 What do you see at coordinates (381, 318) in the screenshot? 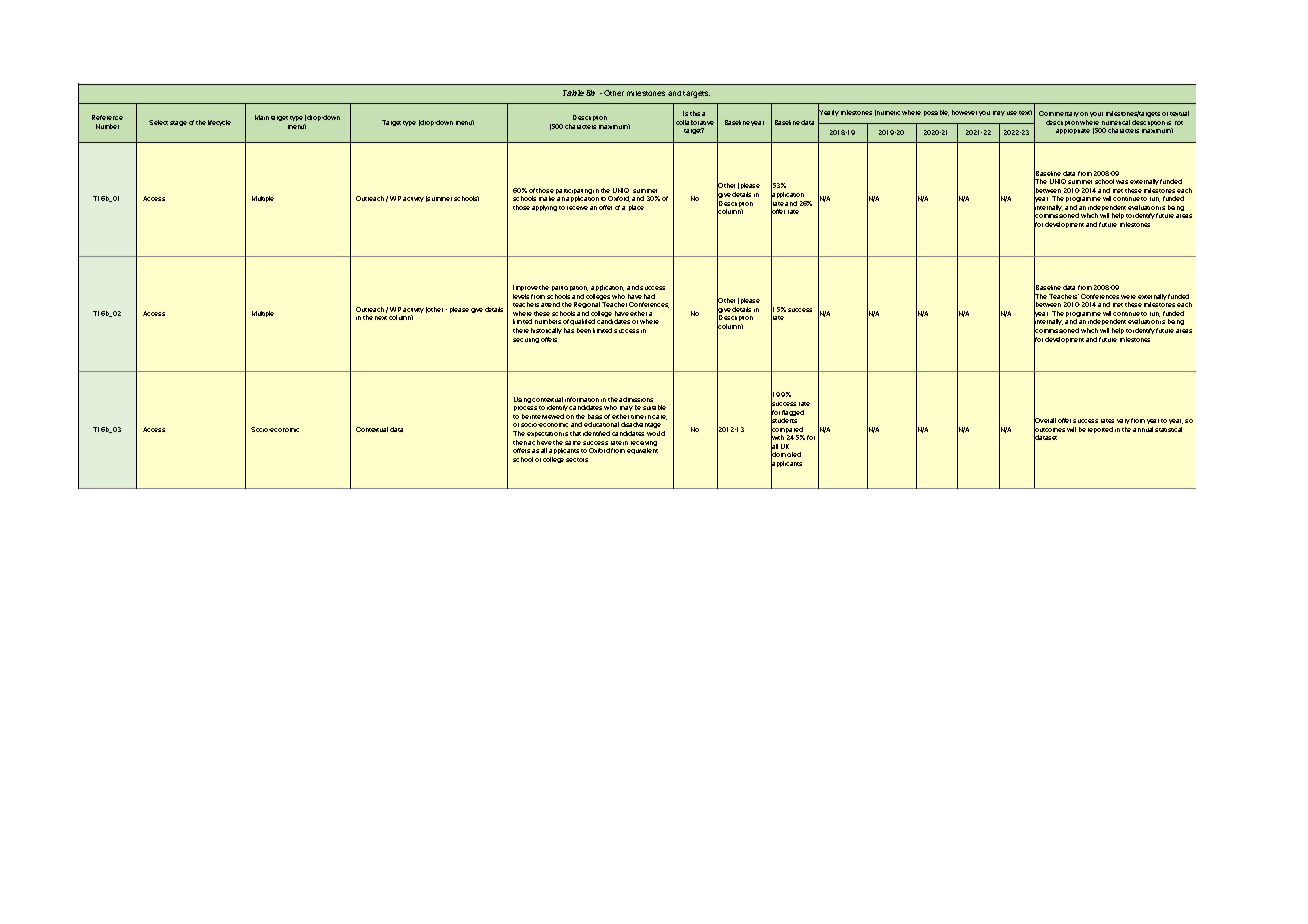
I see `next` at bounding box center [381, 318].
